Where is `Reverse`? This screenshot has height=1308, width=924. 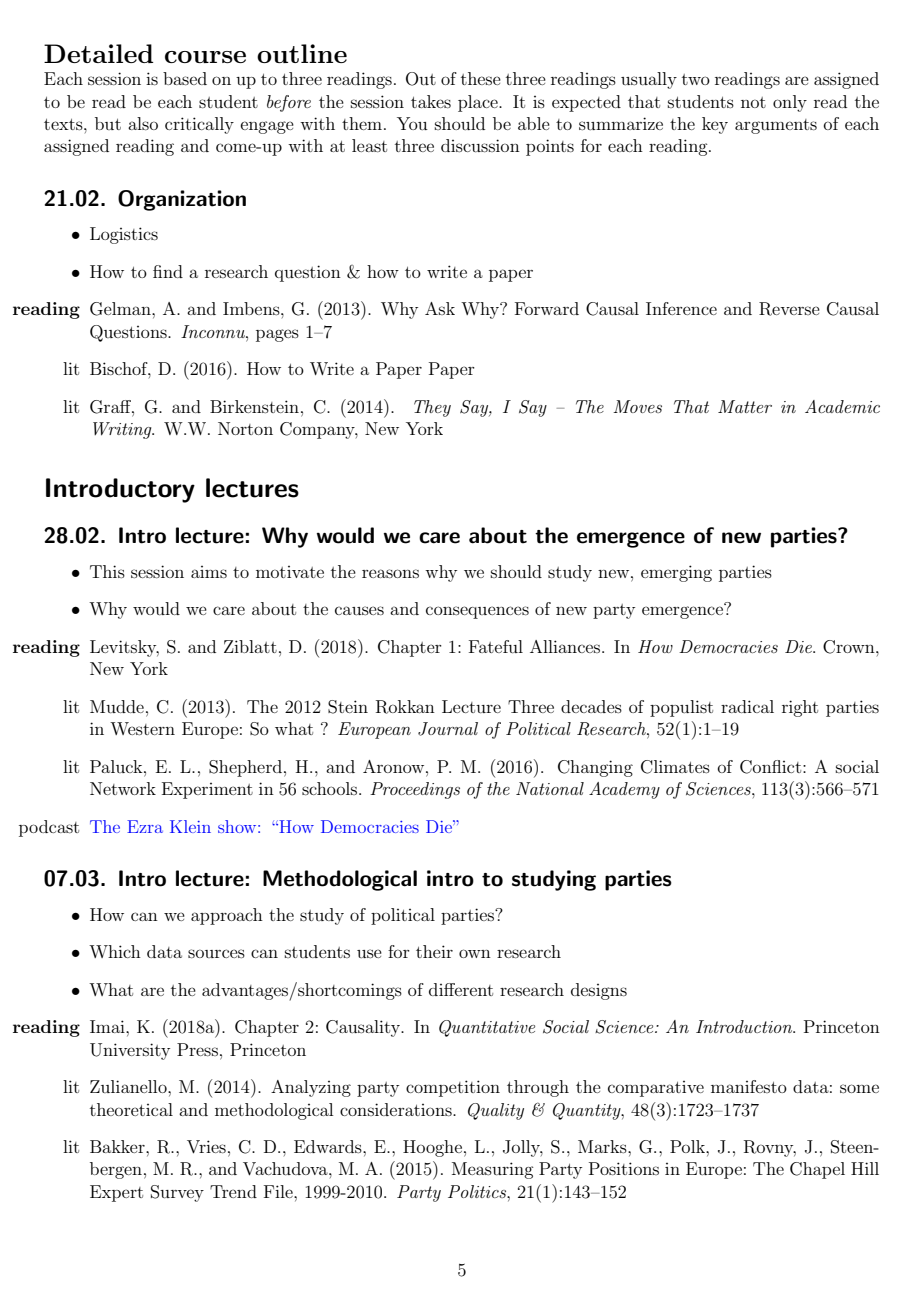
Reverse is located at coordinates (789, 309).
